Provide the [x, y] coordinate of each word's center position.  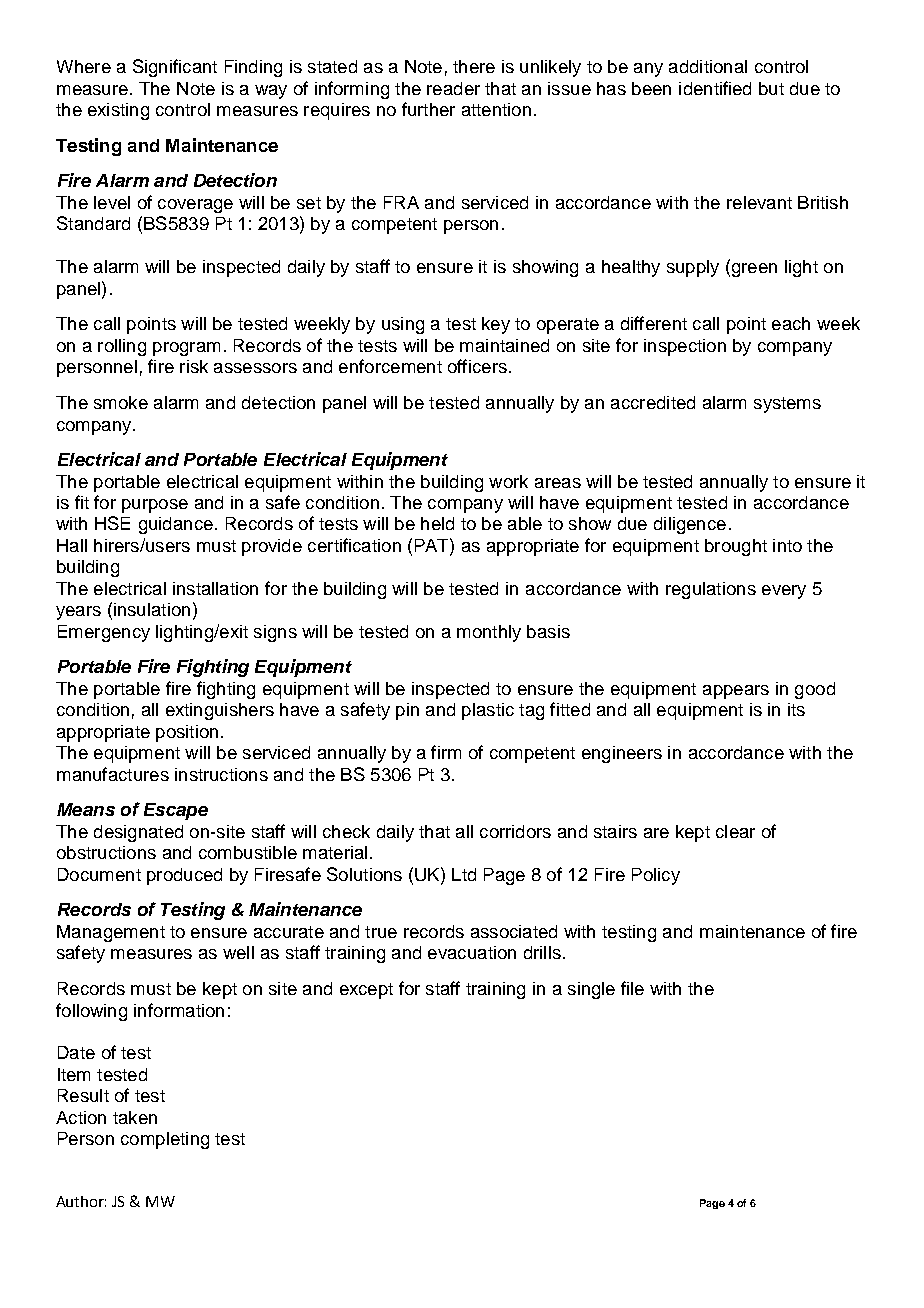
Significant [175, 68]
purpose [155, 506]
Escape [176, 811]
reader [453, 88]
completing [165, 1140]
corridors [515, 831]
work [508, 481]
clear [735, 831]
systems [787, 405]
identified [715, 88]
